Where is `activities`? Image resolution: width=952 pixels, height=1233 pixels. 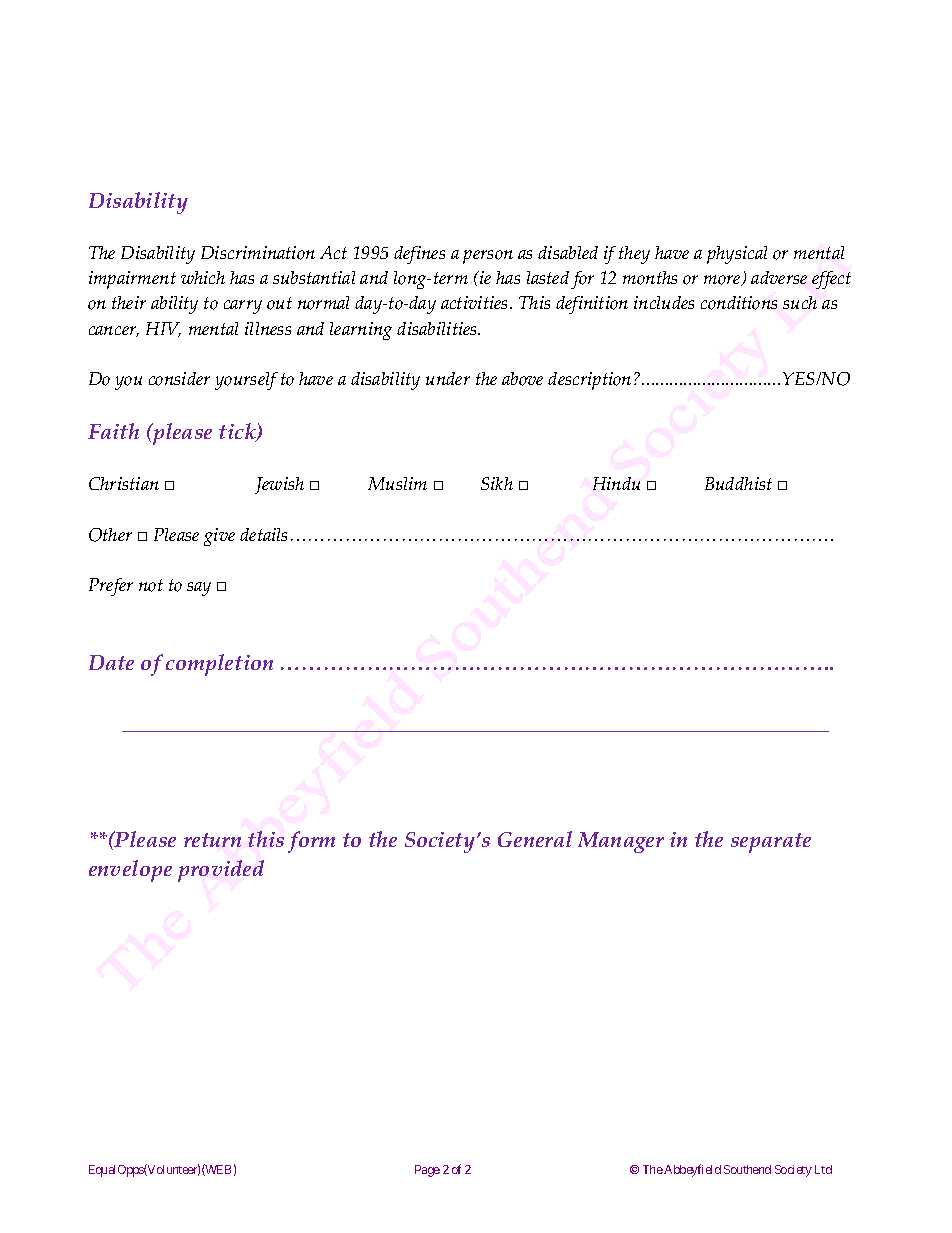
activities is located at coordinates (476, 302).
